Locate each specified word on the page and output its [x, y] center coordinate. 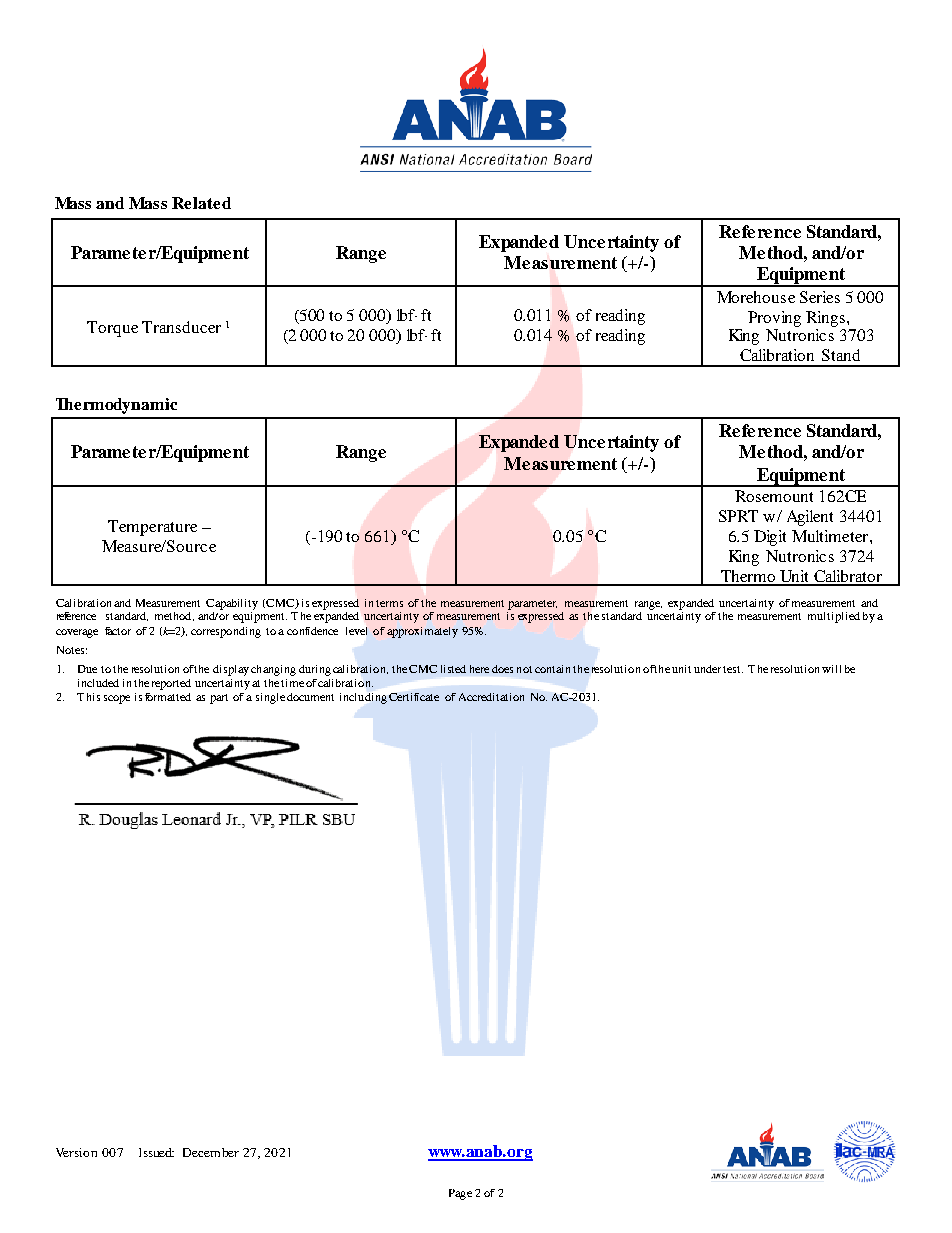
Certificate [414, 697]
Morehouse [756, 297]
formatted [168, 697]
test [733, 669]
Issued [156, 1152]
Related [201, 203]
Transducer [181, 327]
